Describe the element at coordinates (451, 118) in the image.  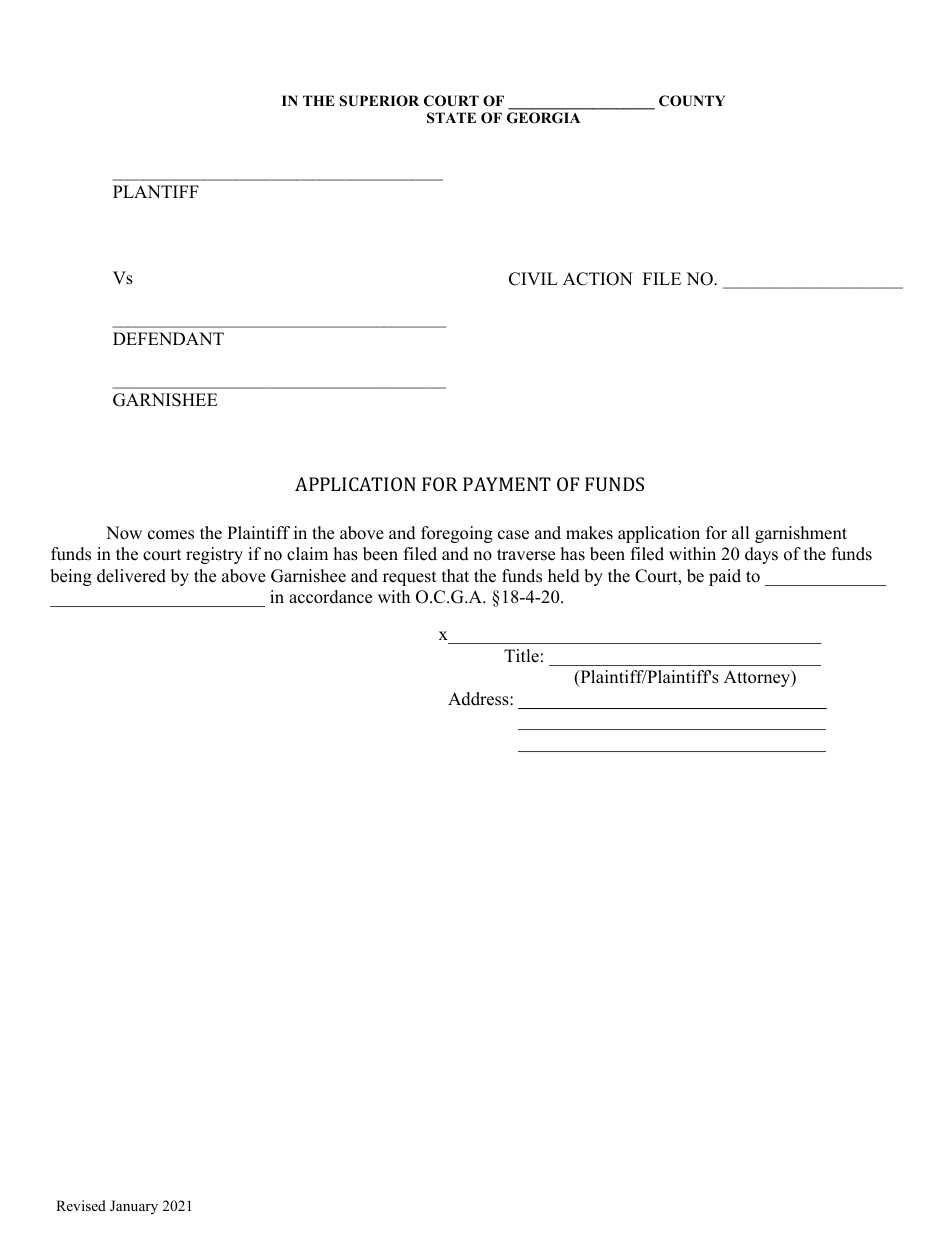
I see `STATE` at that location.
